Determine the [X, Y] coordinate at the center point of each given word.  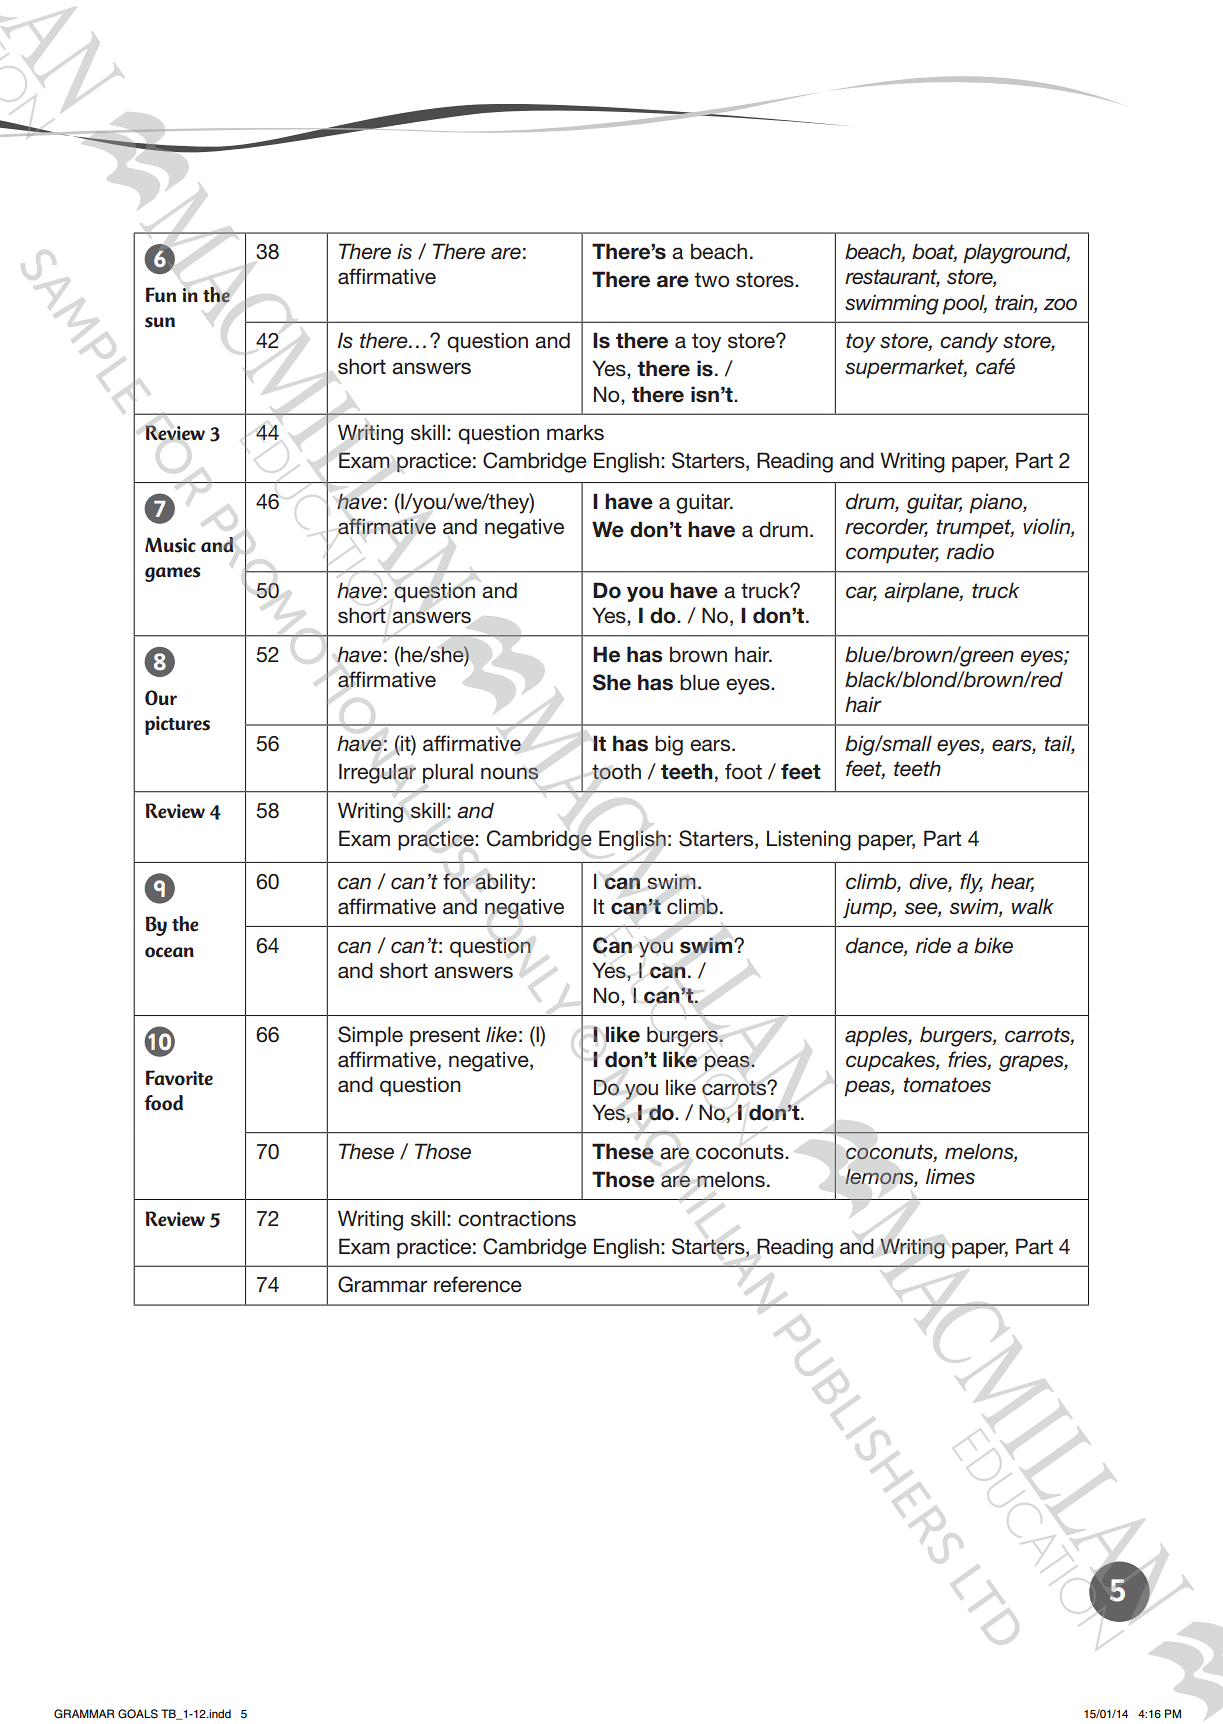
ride [933, 945]
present [445, 1037]
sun [160, 322]
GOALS [138, 1714]
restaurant [892, 278]
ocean [169, 952]
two [712, 280]
